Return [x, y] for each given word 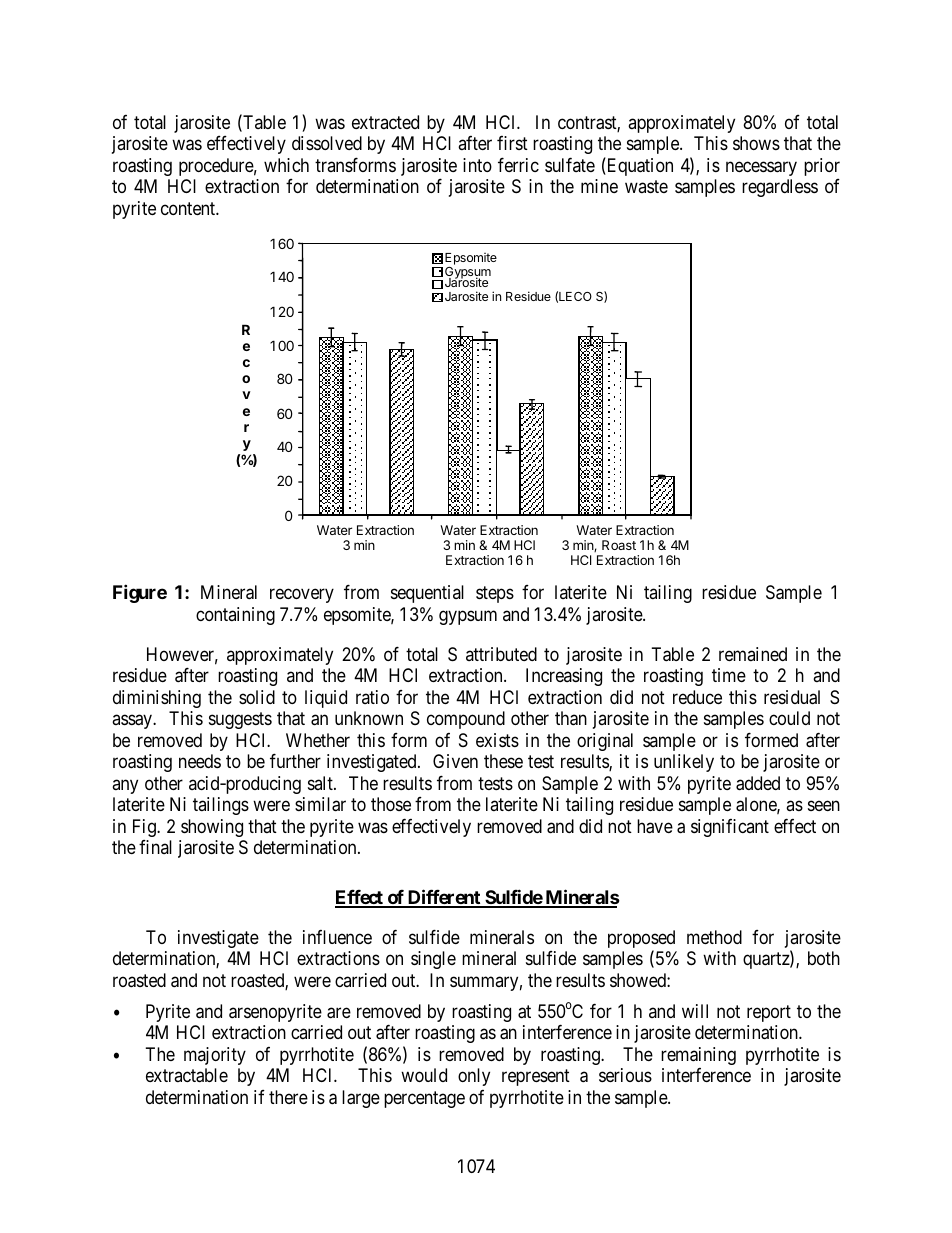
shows [756, 143]
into [477, 165]
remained [753, 654]
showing [212, 828]
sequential [427, 594]
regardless [780, 188]
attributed [501, 654]
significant [730, 828]
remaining [698, 1056]
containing [235, 616]
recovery [302, 596]
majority [215, 1056]
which [286, 165]
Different [444, 898]
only [474, 1077]
